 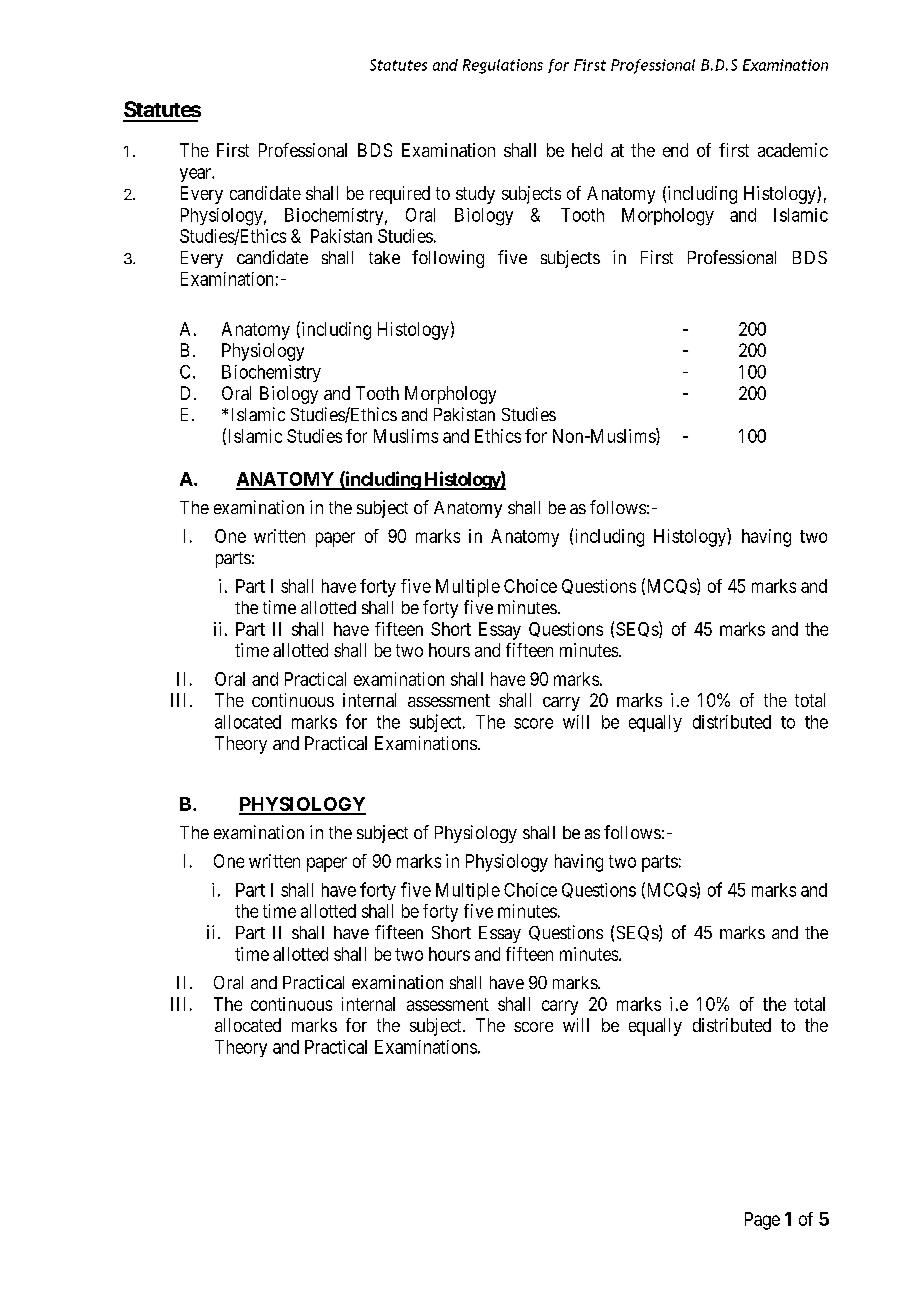 What do you see at coordinates (793, 150) in the document?
I see `academic` at bounding box center [793, 150].
